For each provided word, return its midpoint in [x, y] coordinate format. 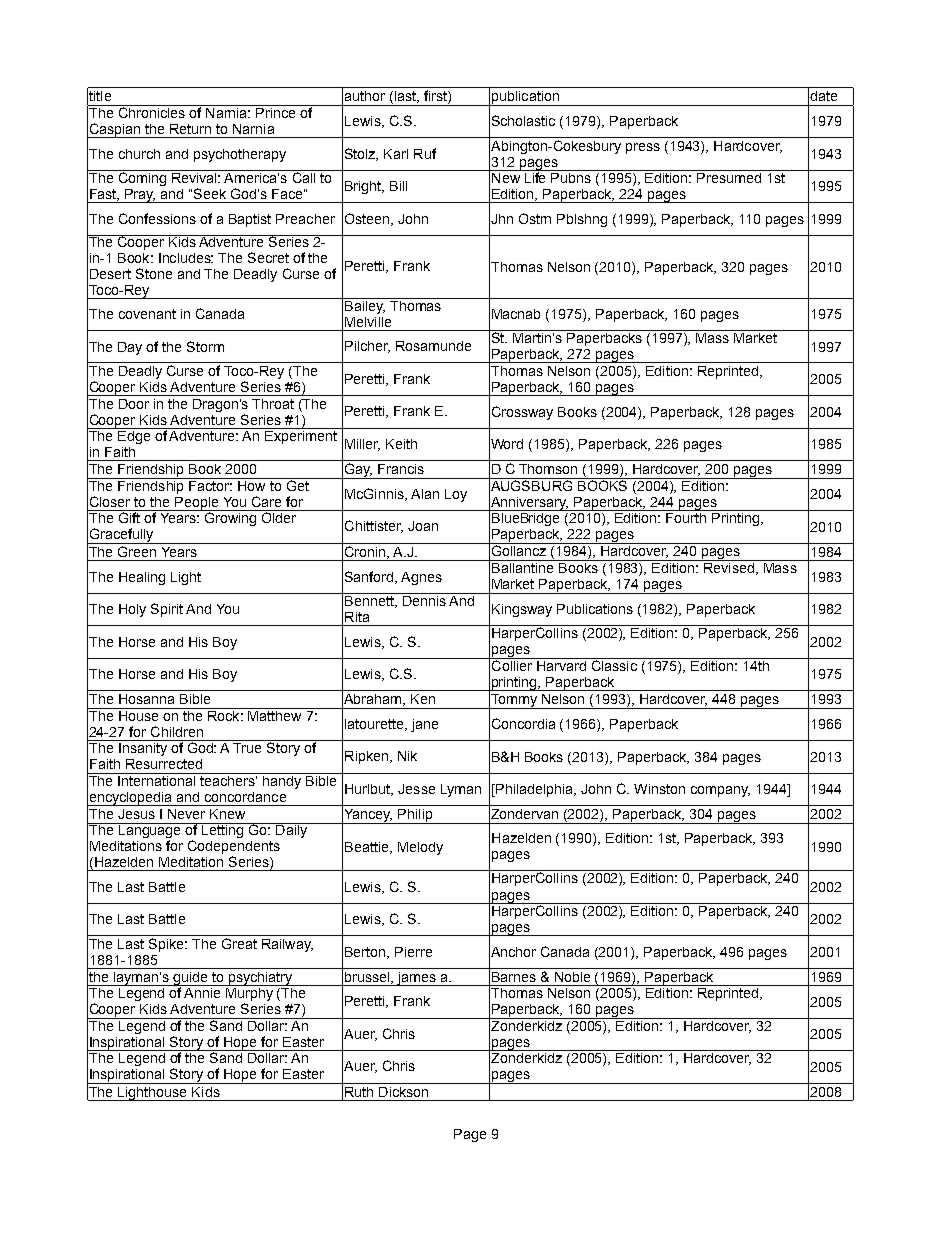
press [643, 148]
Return [190, 129]
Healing [142, 578]
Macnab [516, 314]
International [157, 779]
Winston [659, 789]
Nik [407, 756]
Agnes [421, 578]
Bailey [364, 306]
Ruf [425, 153]
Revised [729, 566]
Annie [202, 993]
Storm [205, 346]
